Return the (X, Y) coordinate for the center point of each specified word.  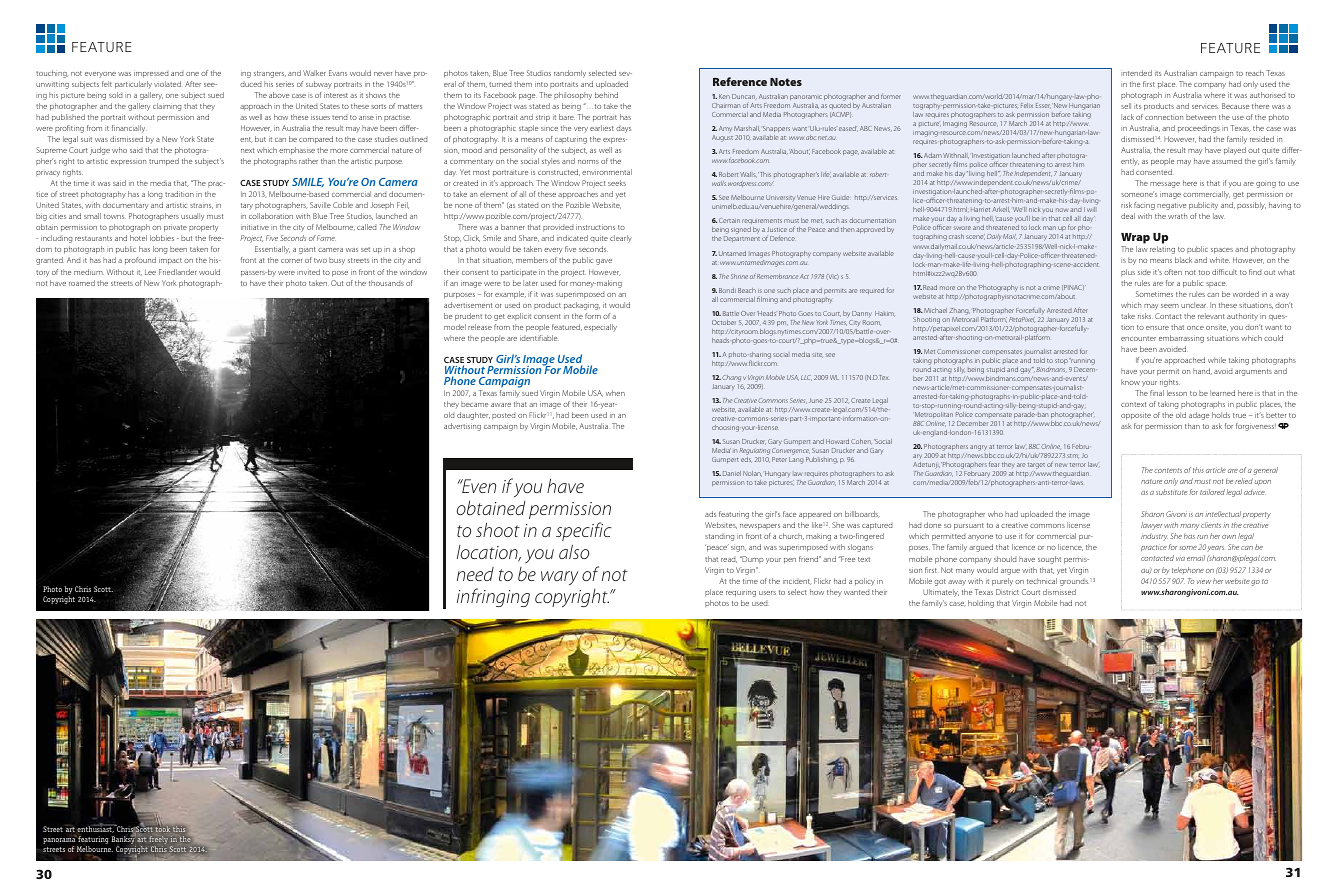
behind (606, 95)
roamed (82, 283)
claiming (167, 107)
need (475, 574)
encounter (1138, 338)
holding (981, 604)
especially (600, 328)
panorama (60, 840)
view (1204, 582)
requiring (741, 593)
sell (1126, 106)
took (163, 828)
